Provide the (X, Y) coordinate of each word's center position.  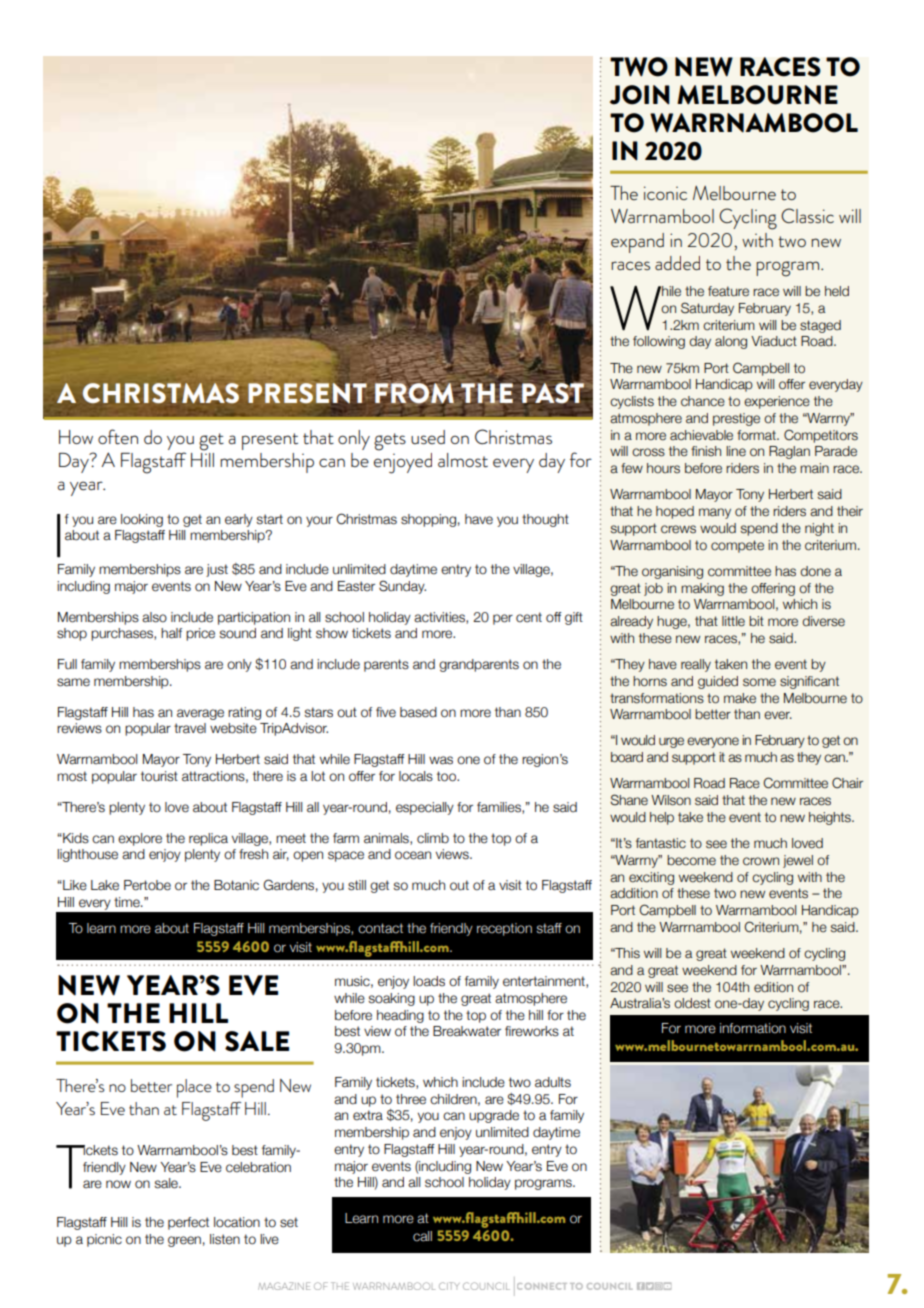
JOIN (640, 95)
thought (545, 520)
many (715, 513)
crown (761, 861)
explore (140, 839)
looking (142, 520)
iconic (665, 193)
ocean (413, 855)
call (422, 1236)
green (184, 1241)
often (118, 437)
